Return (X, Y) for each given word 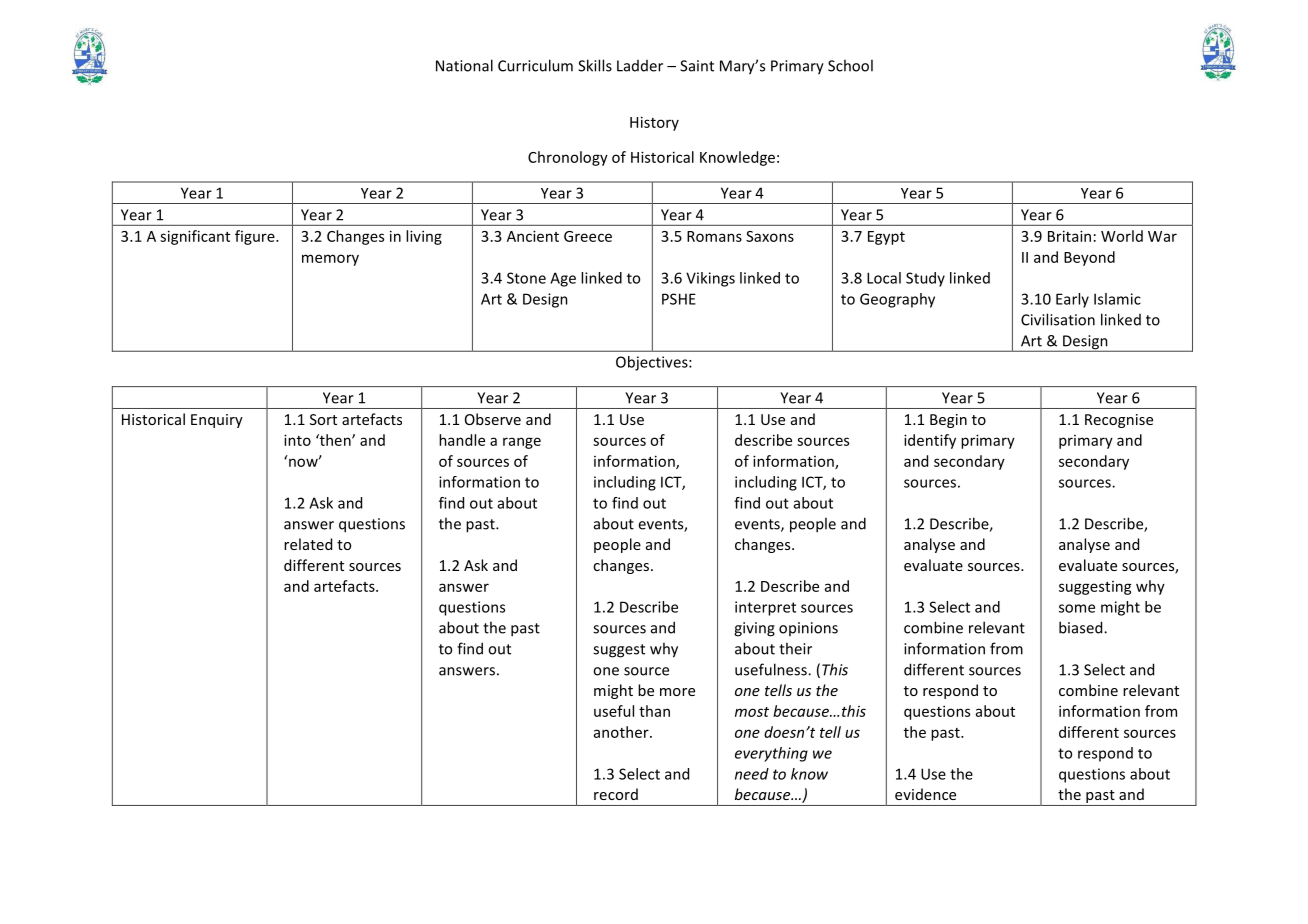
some (1077, 608)
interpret (765, 608)
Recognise (1119, 421)
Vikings (710, 279)
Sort (323, 419)
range (522, 443)
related (308, 544)
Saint (697, 66)
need (752, 774)
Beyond (1089, 258)
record (616, 794)
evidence (925, 794)
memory (330, 260)
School (850, 65)
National (464, 65)
